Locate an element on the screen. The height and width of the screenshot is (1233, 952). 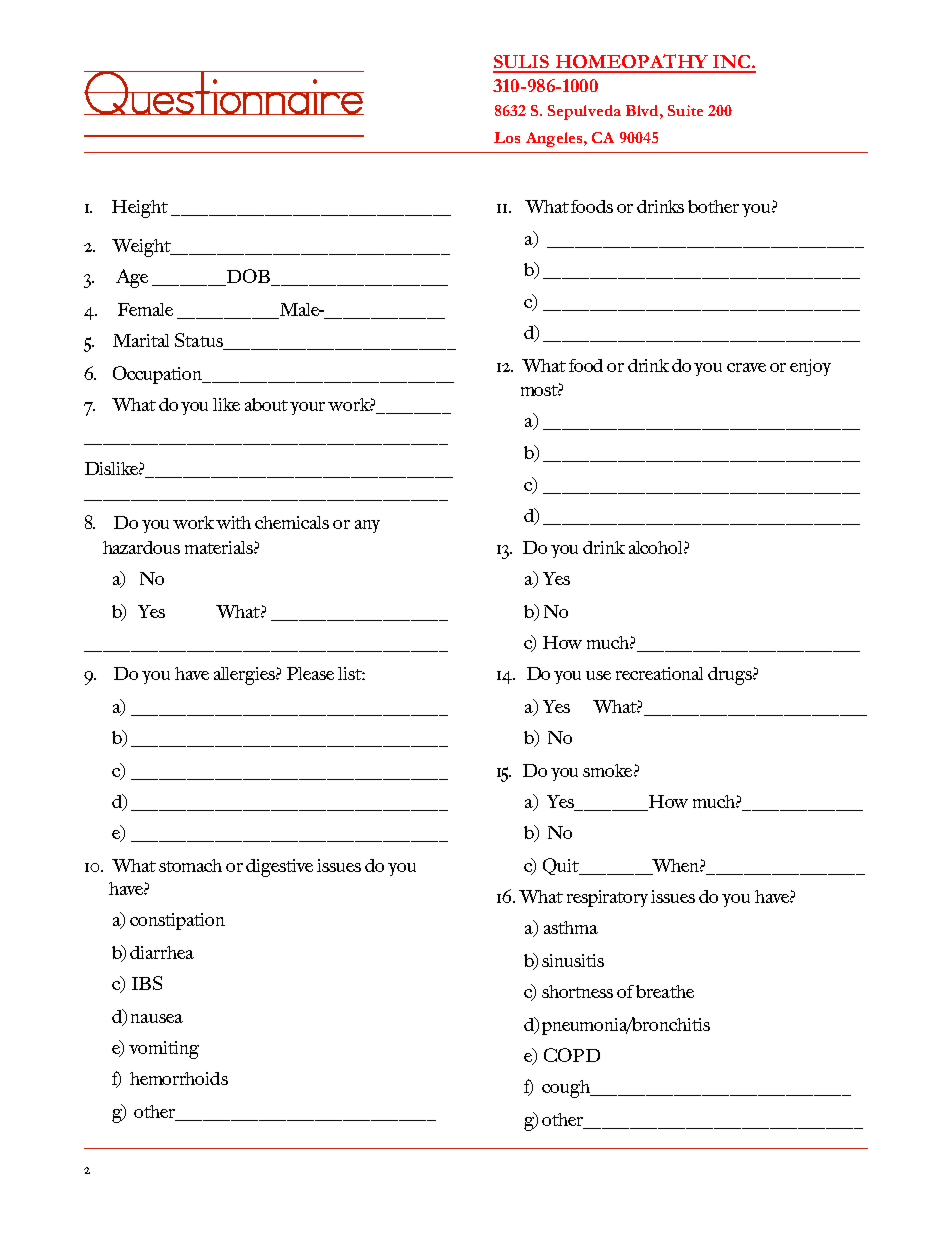
with is located at coordinates (233, 522).
